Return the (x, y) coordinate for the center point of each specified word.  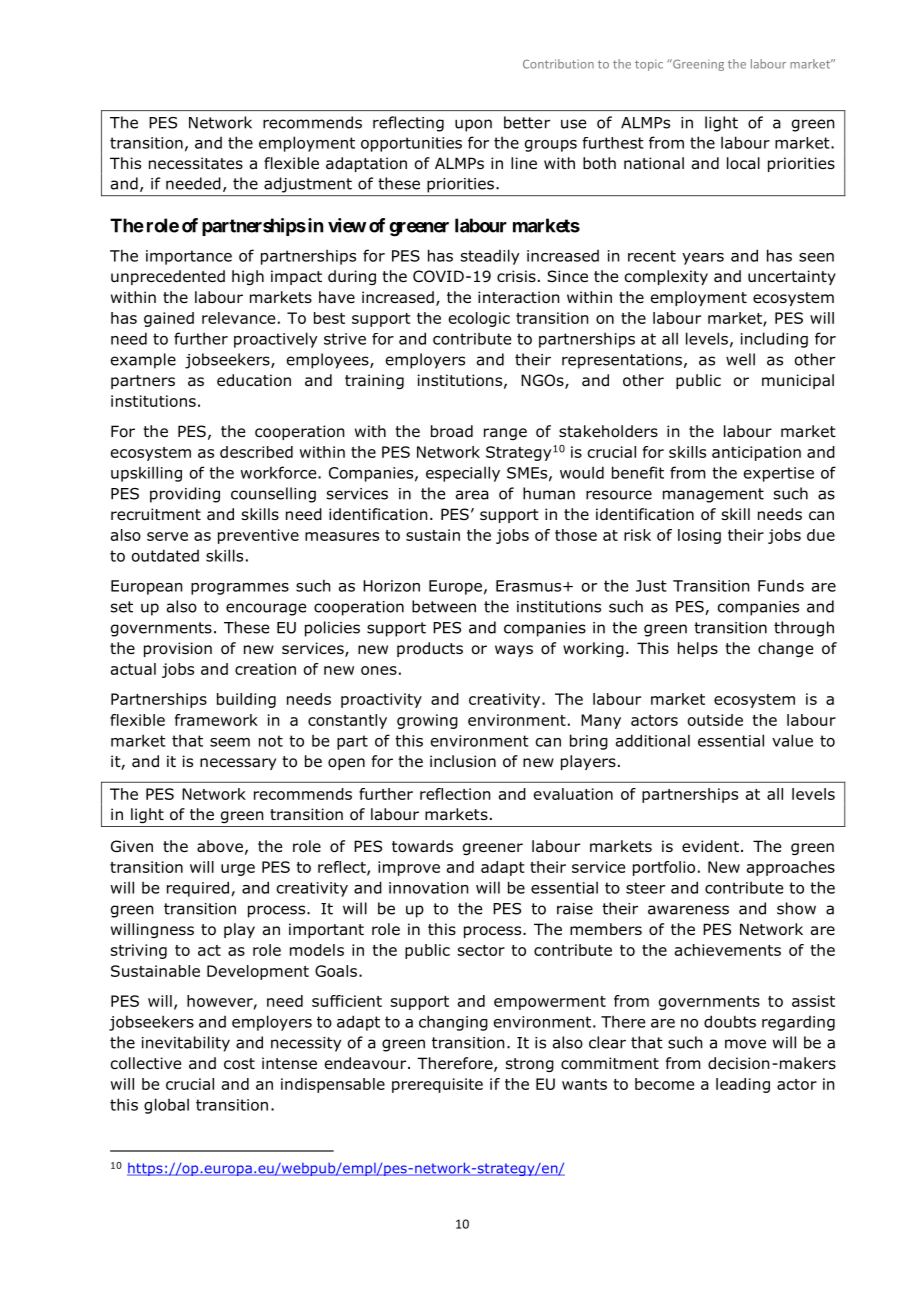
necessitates (196, 163)
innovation (428, 888)
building (246, 700)
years (703, 259)
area (472, 495)
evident (710, 846)
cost (239, 1064)
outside (715, 720)
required (198, 889)
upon (473, 125)
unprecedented (168, 277)
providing (185, 495)
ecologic (479, 319)
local (743, 163)
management (713, 495)
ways (514, 651)
